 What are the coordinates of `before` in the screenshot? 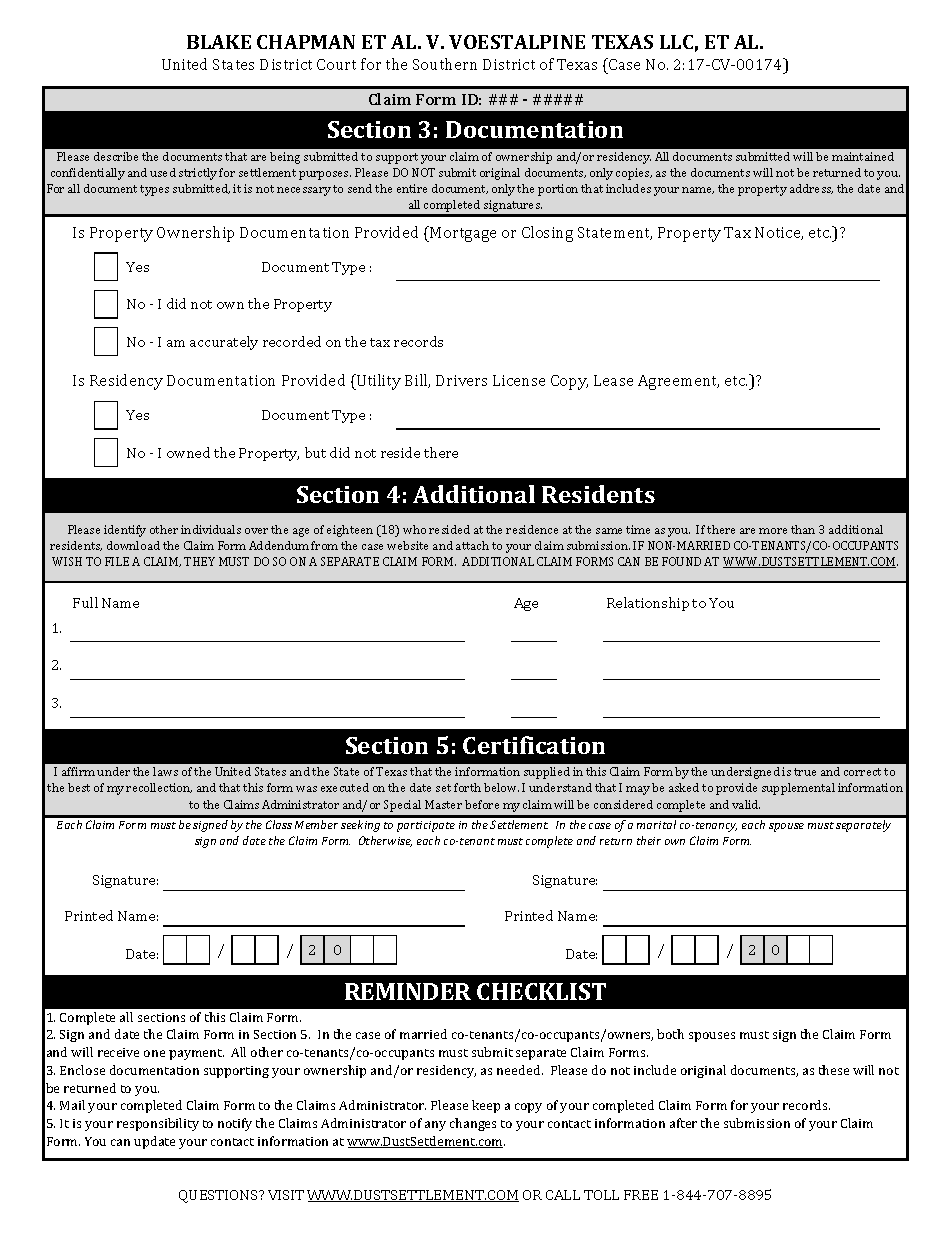 It's located at (482, 804).
